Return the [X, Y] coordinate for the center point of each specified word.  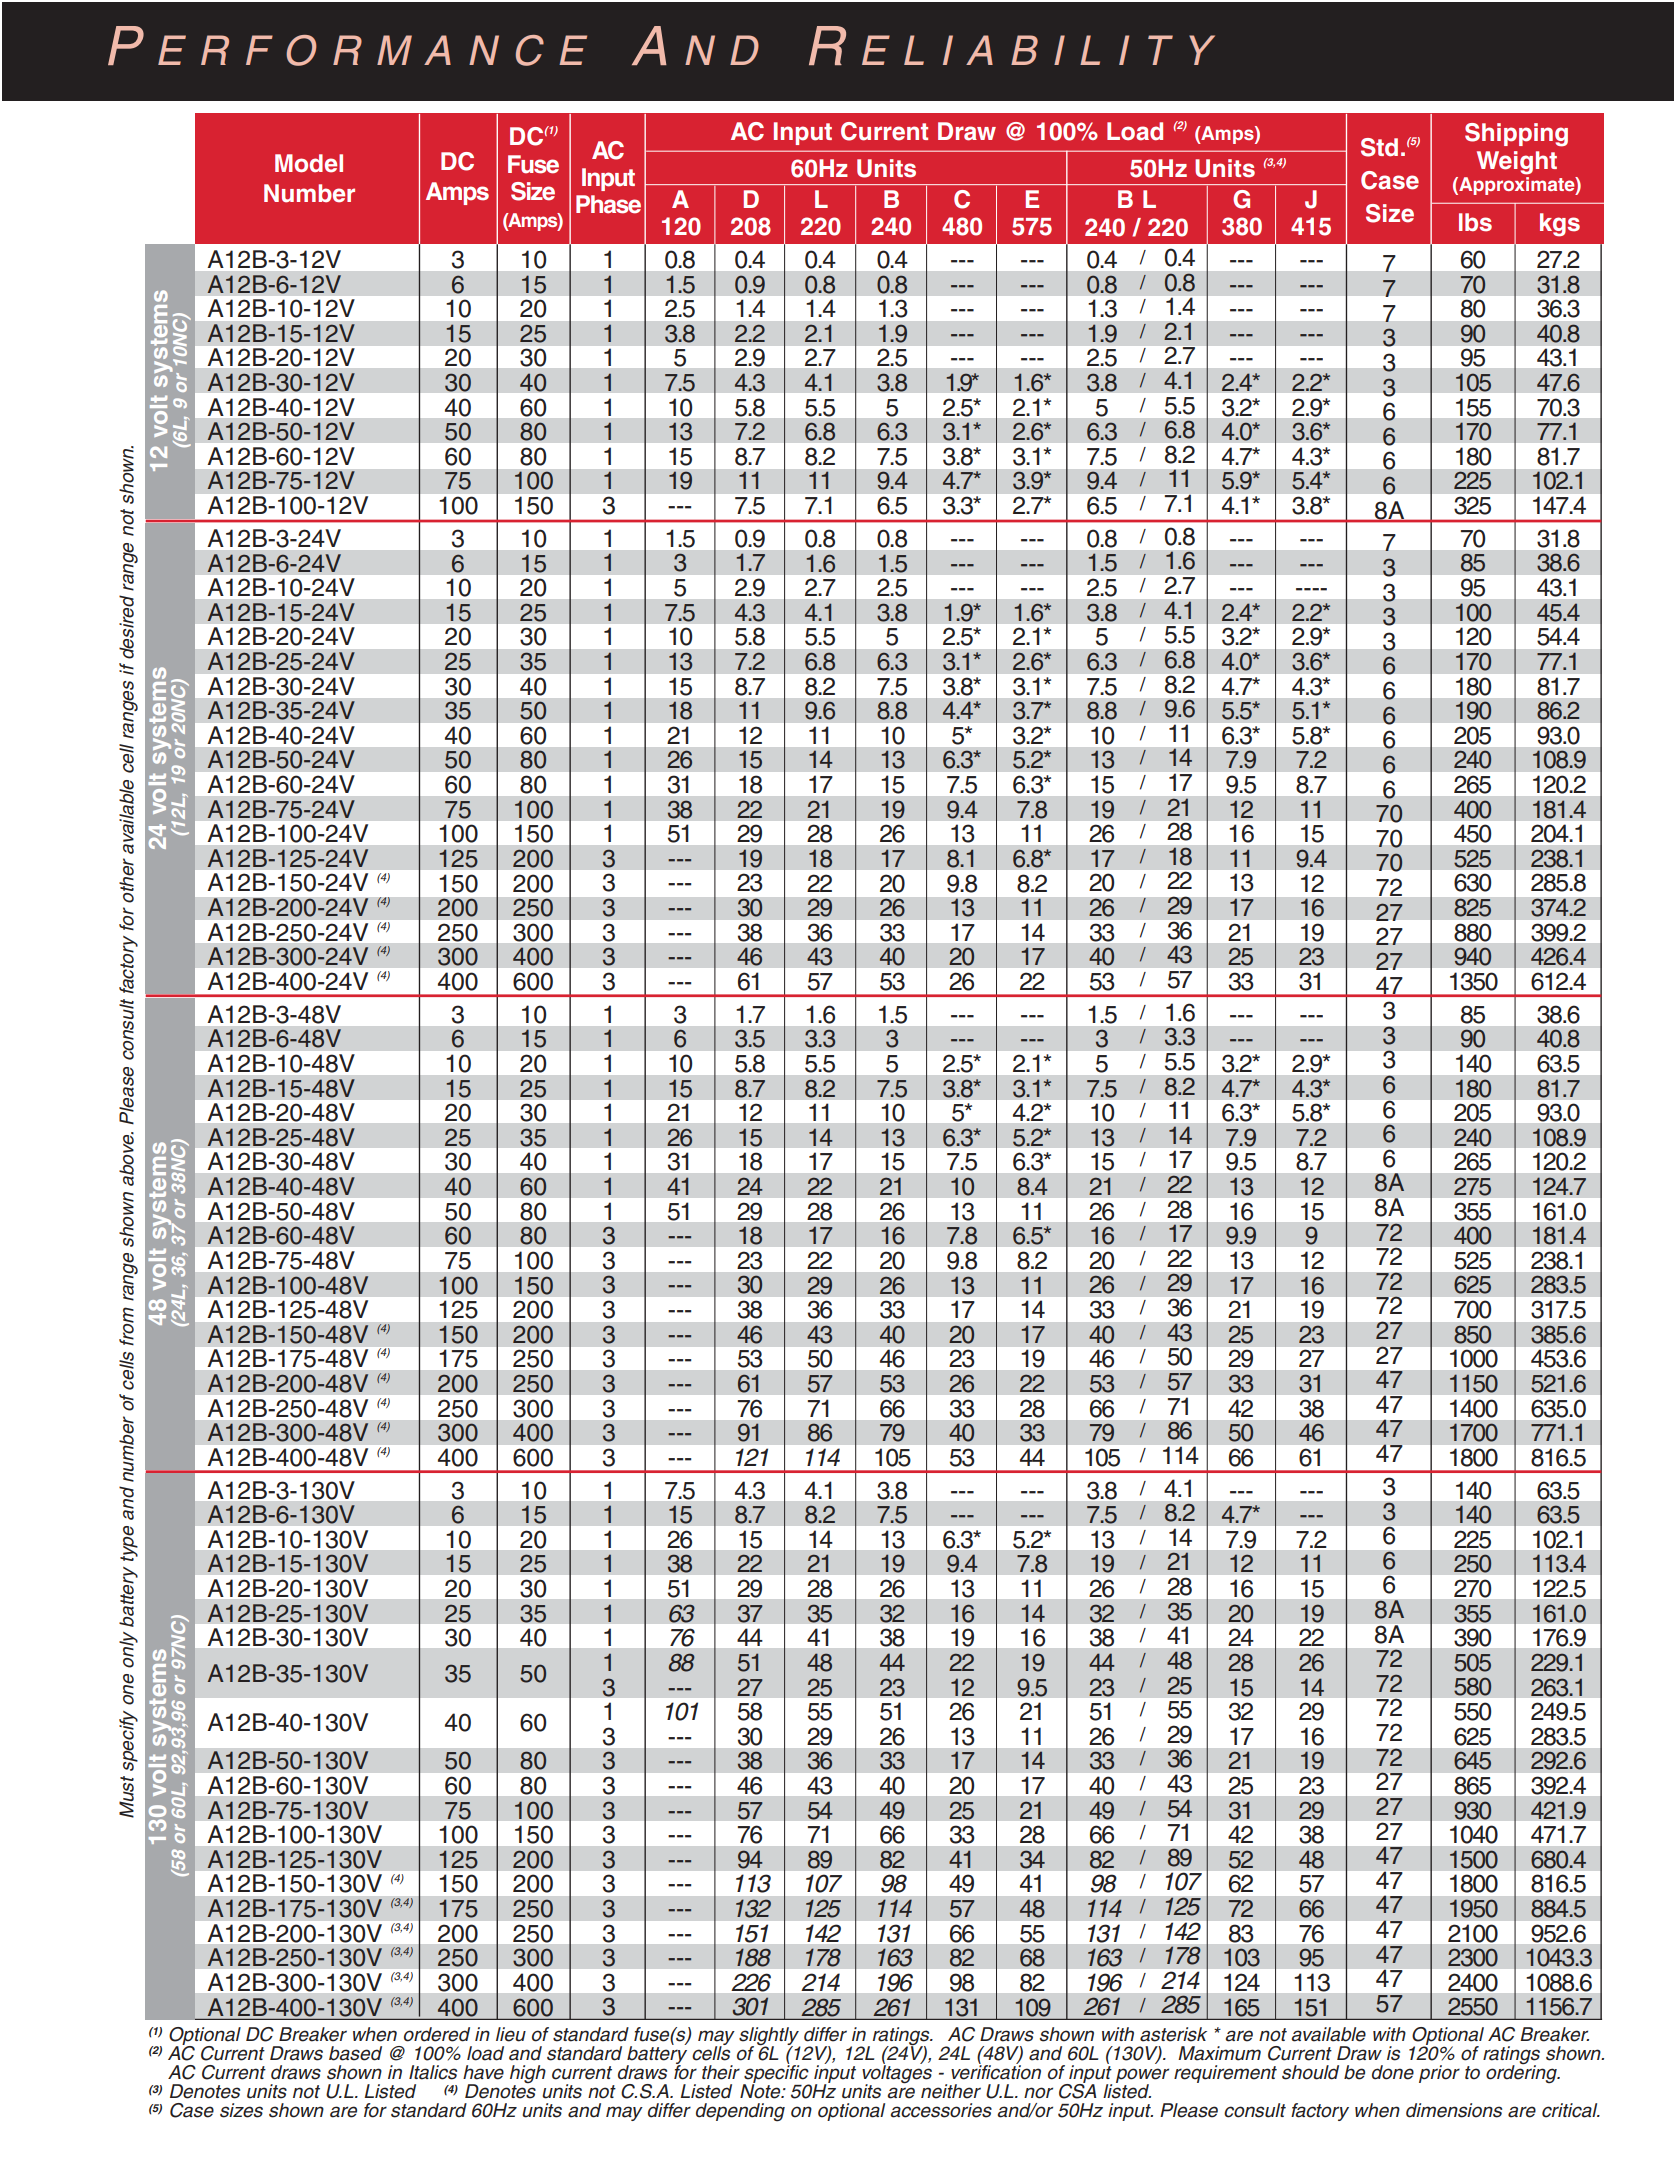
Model [309, 163]
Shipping [1516, 135]
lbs [1475, 222]
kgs [1560, 225]
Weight [1517, 163]
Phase [608, 204]
